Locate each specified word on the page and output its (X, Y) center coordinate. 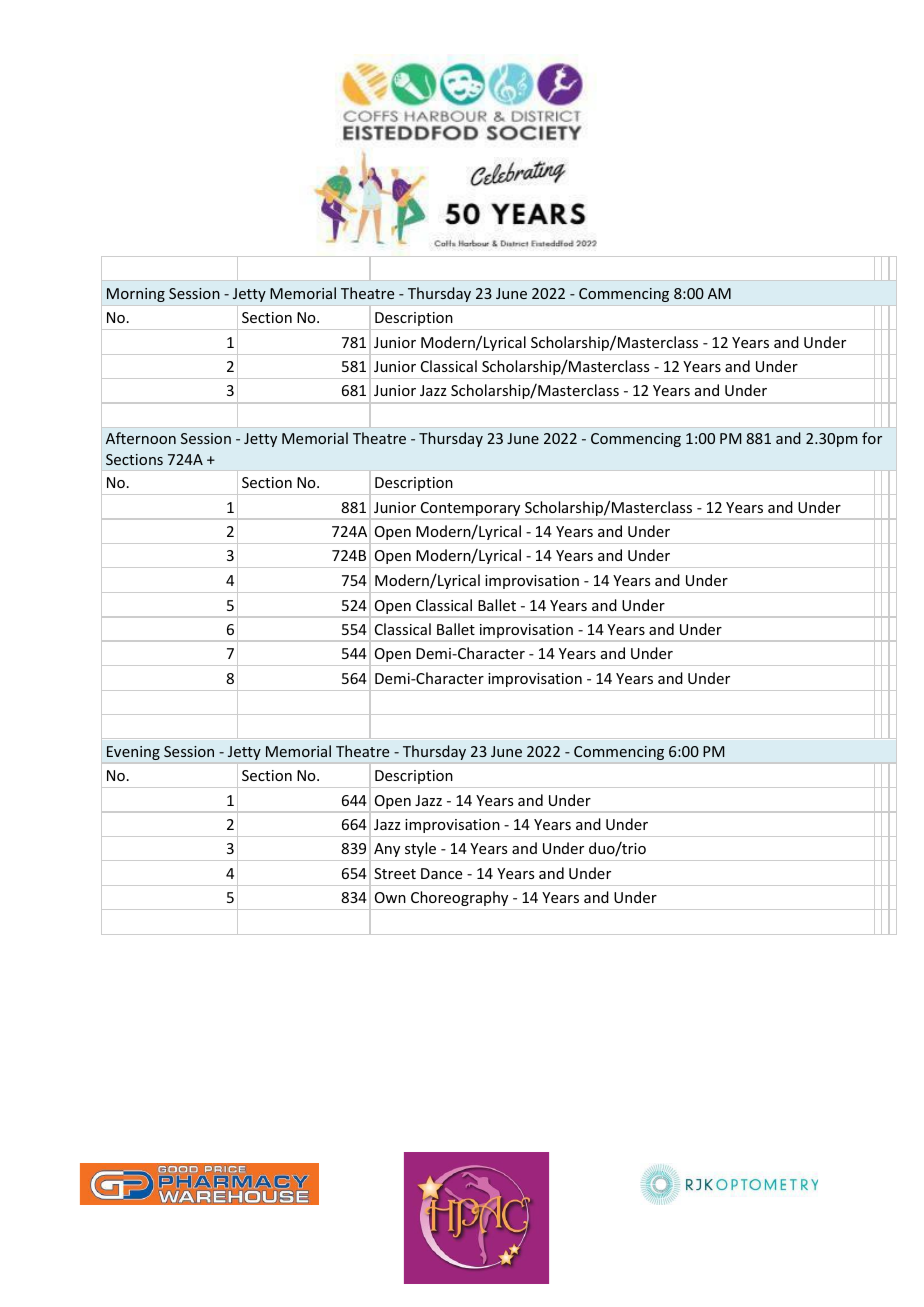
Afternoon (141, 438)
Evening (133, 753)
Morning (136, 295)
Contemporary (470, 510)
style (420, 849)
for (872, 438)
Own (390, 897)
